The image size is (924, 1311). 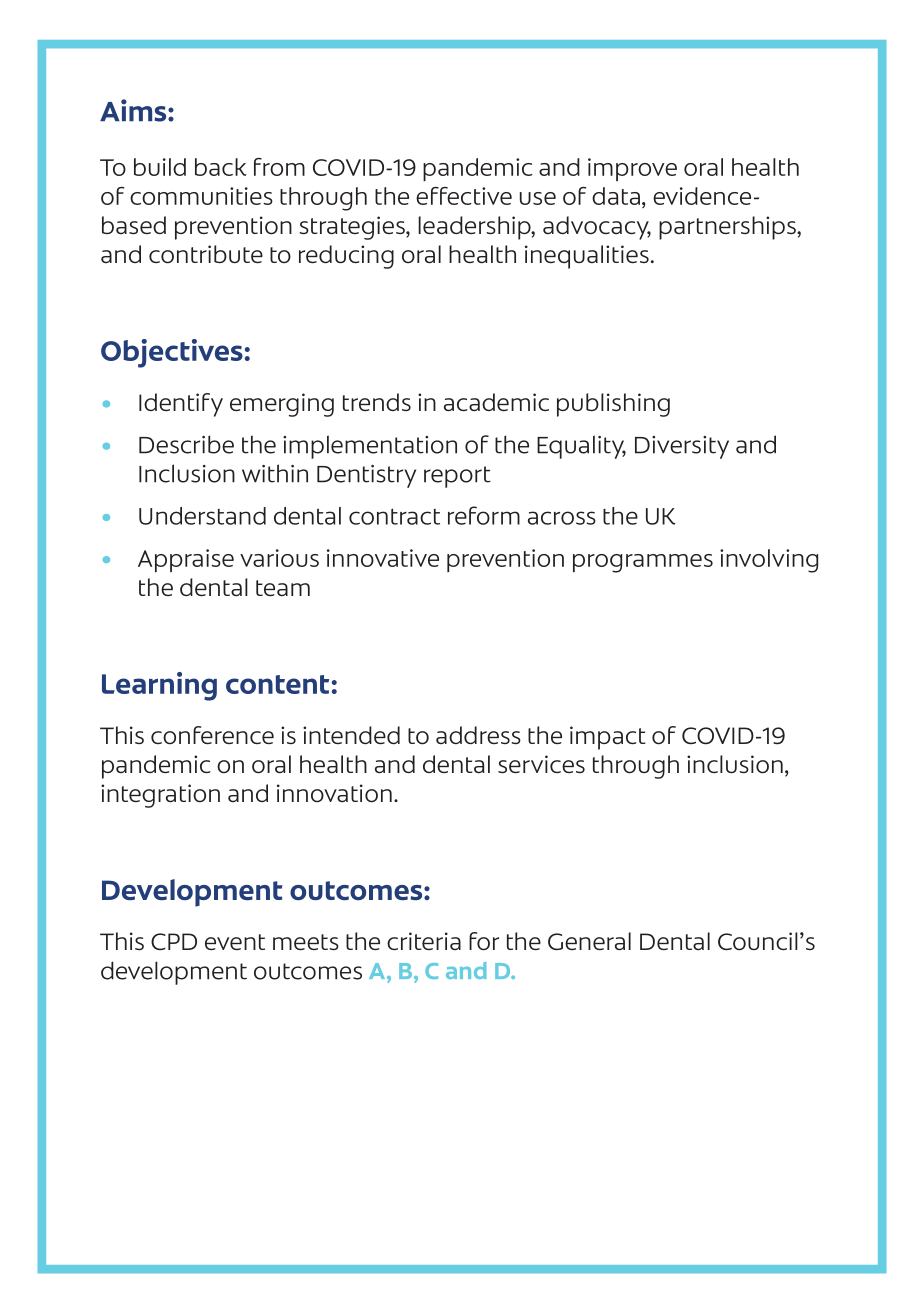 What do you see at coordinates (608, 738) in the screenshot?
I see `impact` at bounding box center [608, 738].
